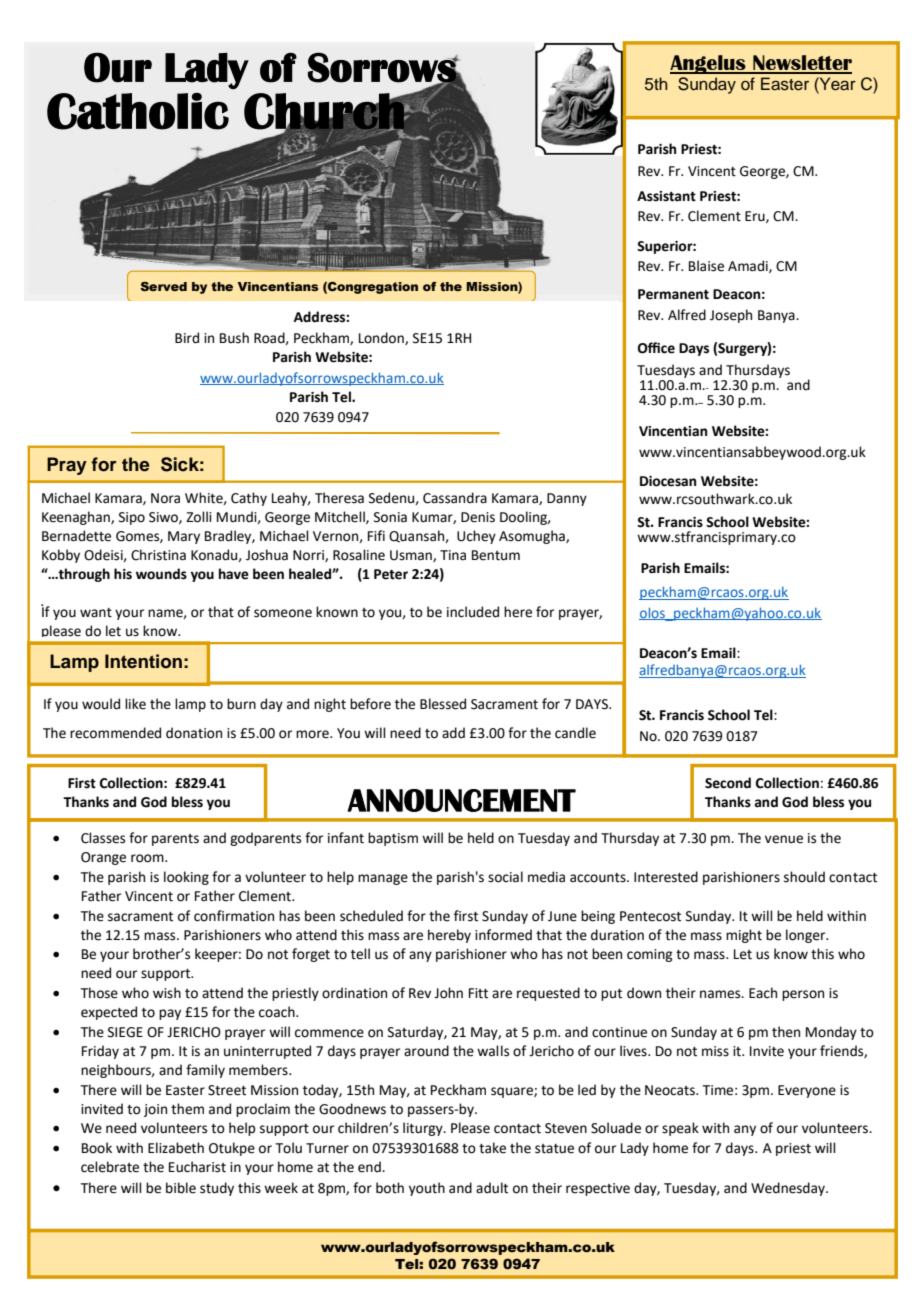 The width and height of the screenshot is (924, 1308). I want to click on take, so click(492, 1148).
